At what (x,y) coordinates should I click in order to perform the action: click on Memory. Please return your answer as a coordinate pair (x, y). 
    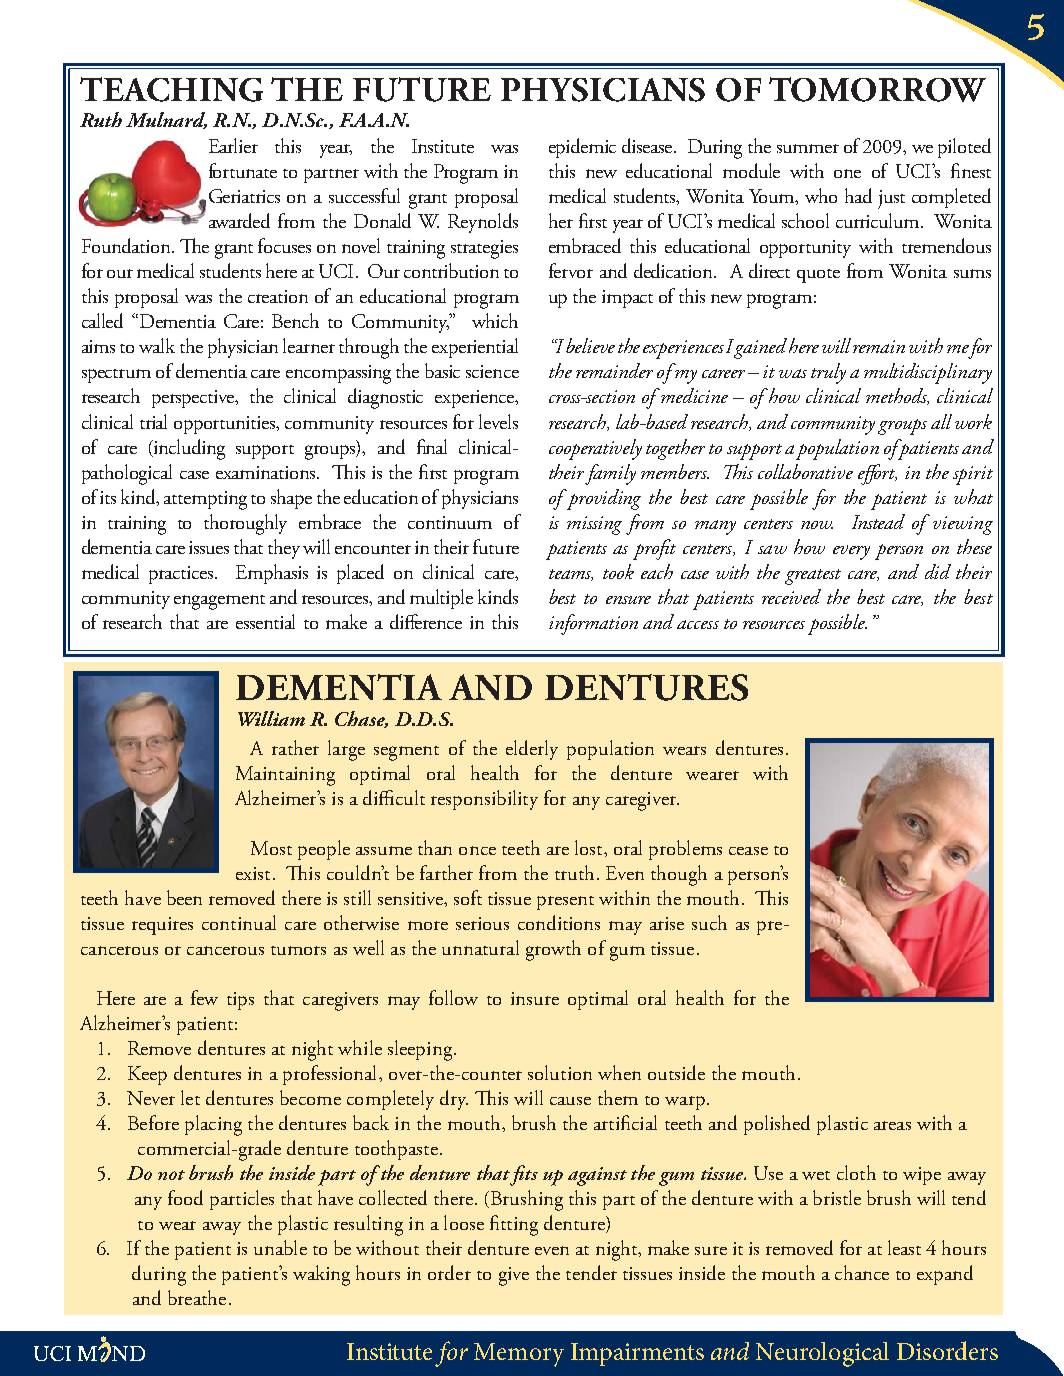
    Looking at the image, I should click on (519, 1355).
